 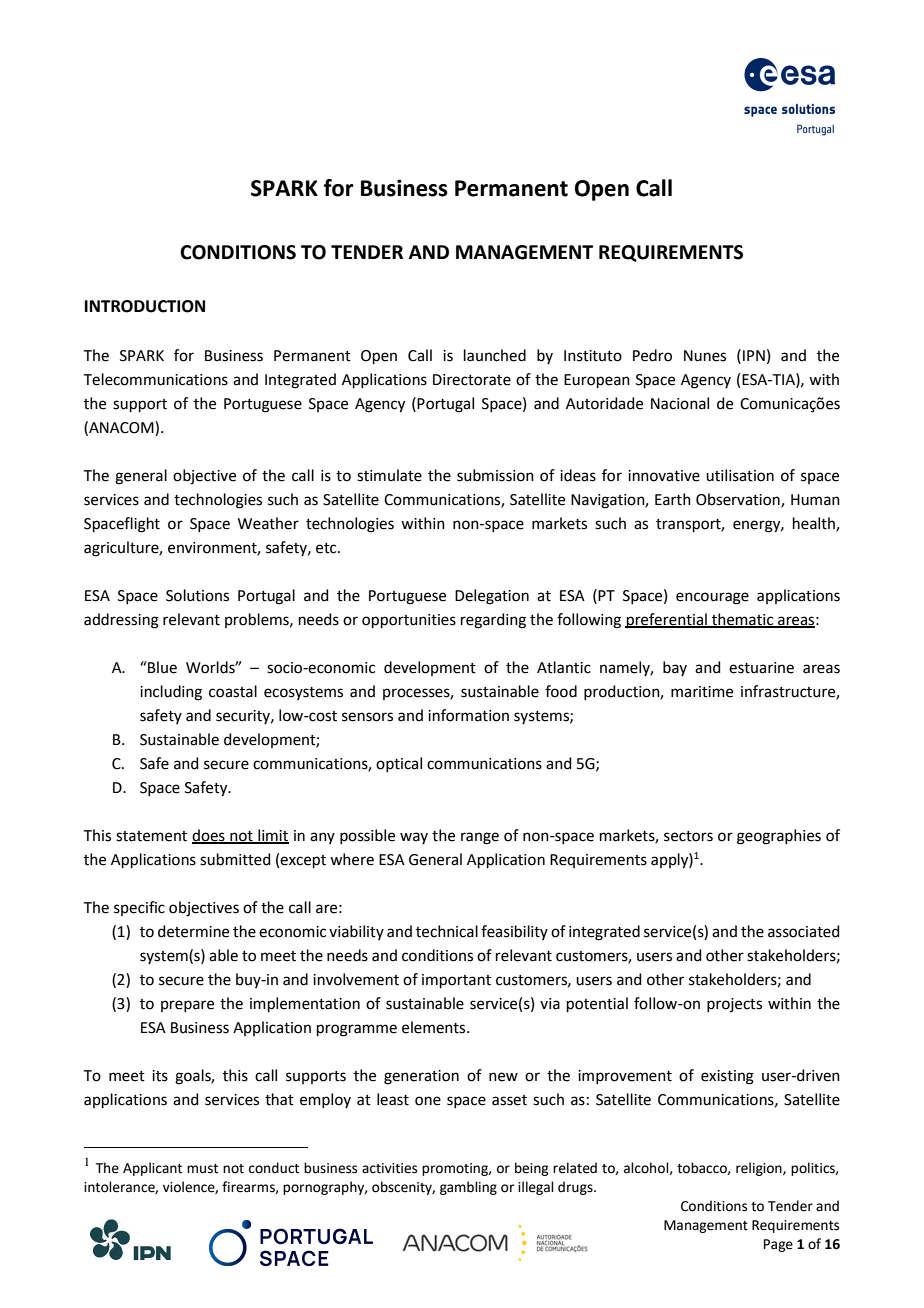 What do you see at coordinates (187, 1006) in the document?
I see `prepare` at bounding box center [187, 1006].
